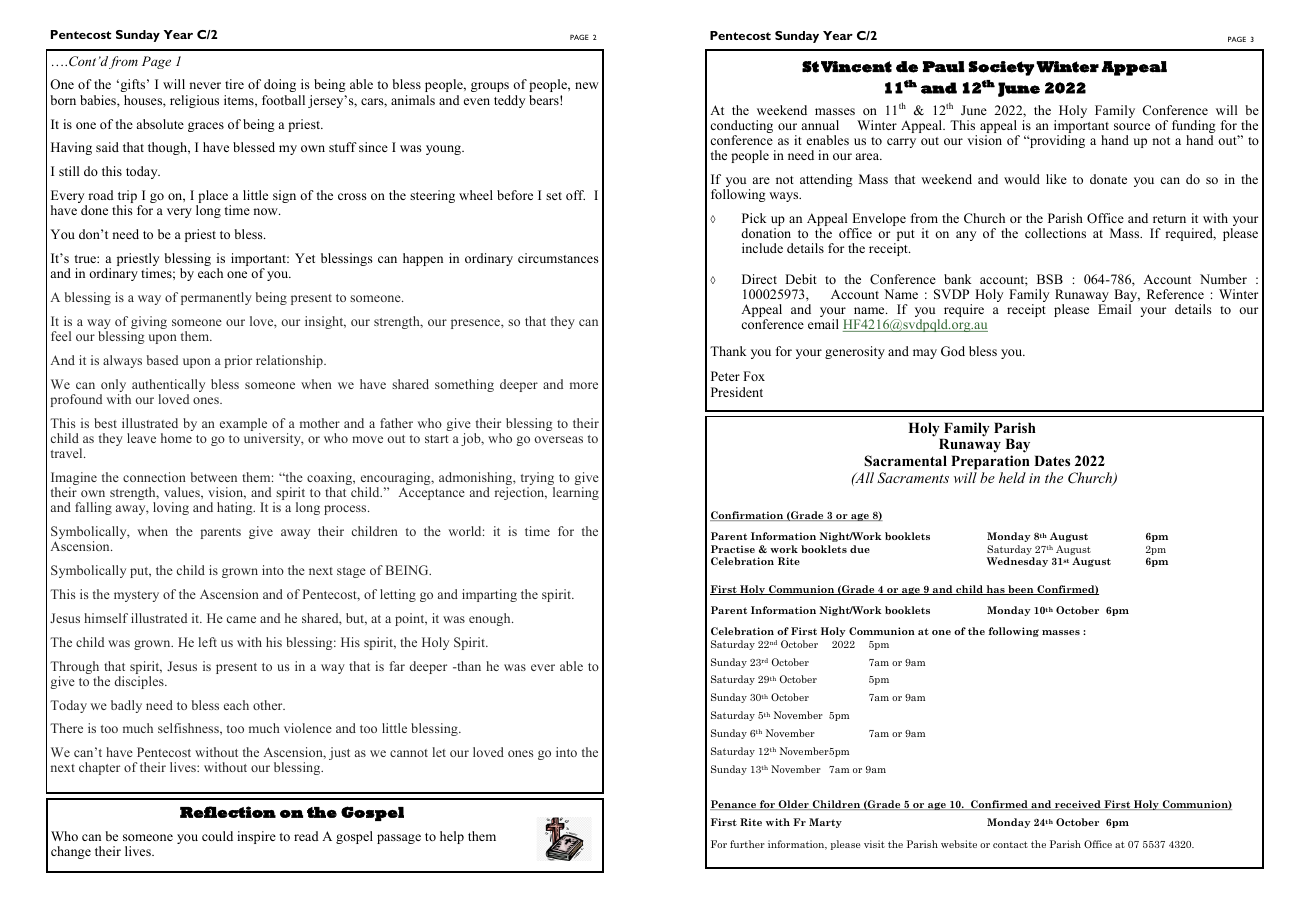  What do you see at coordinates (733, 549) in the image?
I see `Practise` at bounding box center [733, 549].
